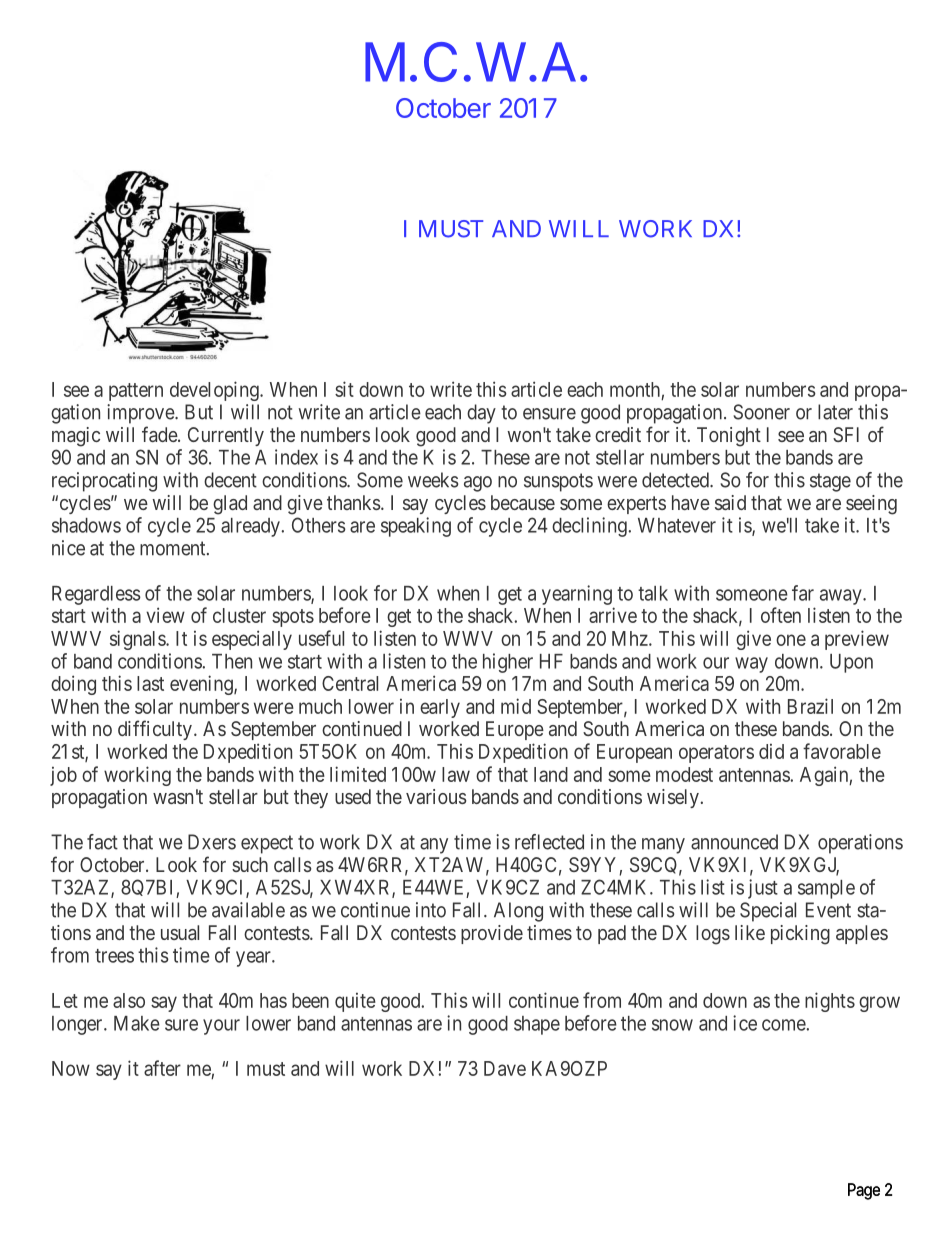 This page has width=952, height=1233. I want to click on Sooner, so click(761, 412).
